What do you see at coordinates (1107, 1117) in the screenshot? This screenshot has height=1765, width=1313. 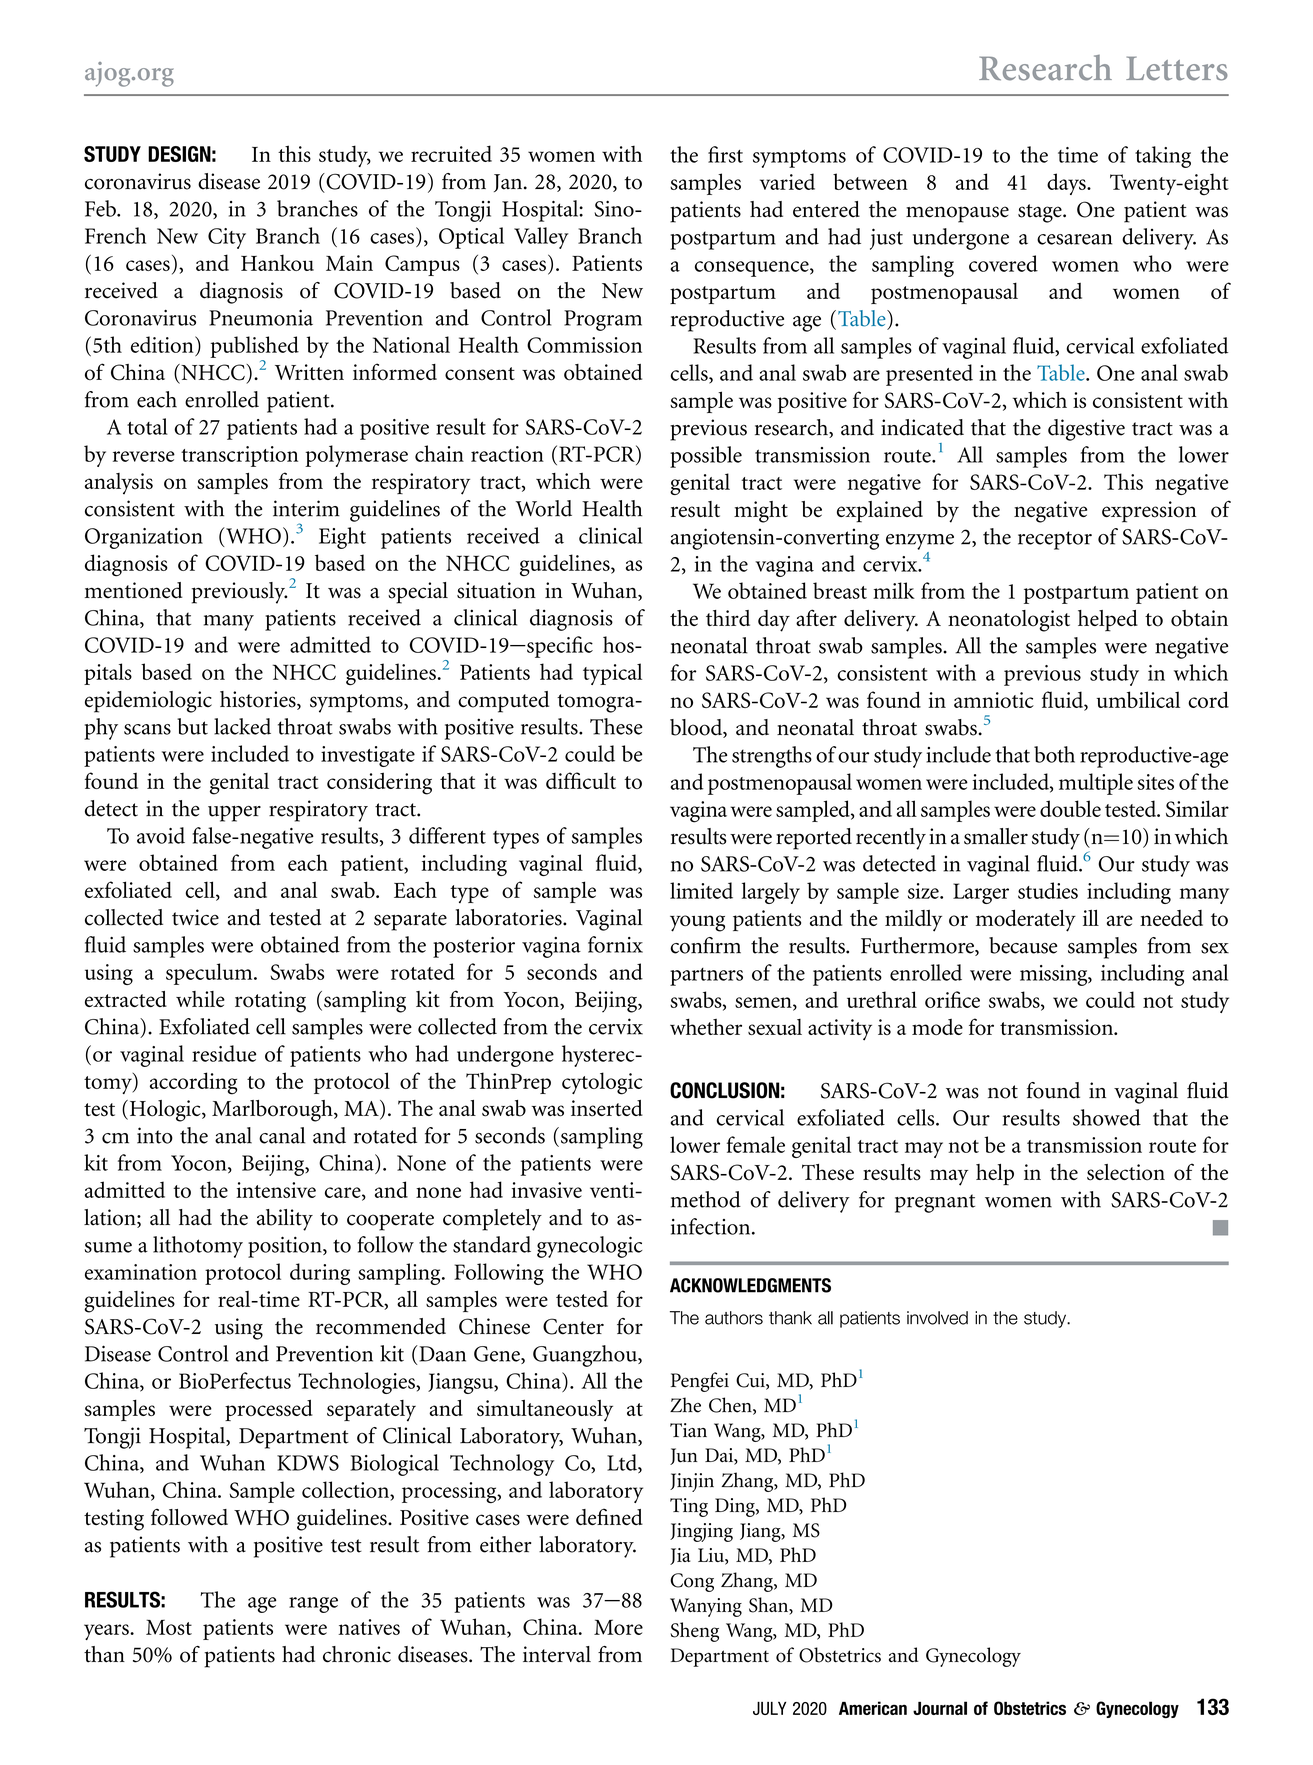 I see `showed` at bounding box center [1107, 1117].
